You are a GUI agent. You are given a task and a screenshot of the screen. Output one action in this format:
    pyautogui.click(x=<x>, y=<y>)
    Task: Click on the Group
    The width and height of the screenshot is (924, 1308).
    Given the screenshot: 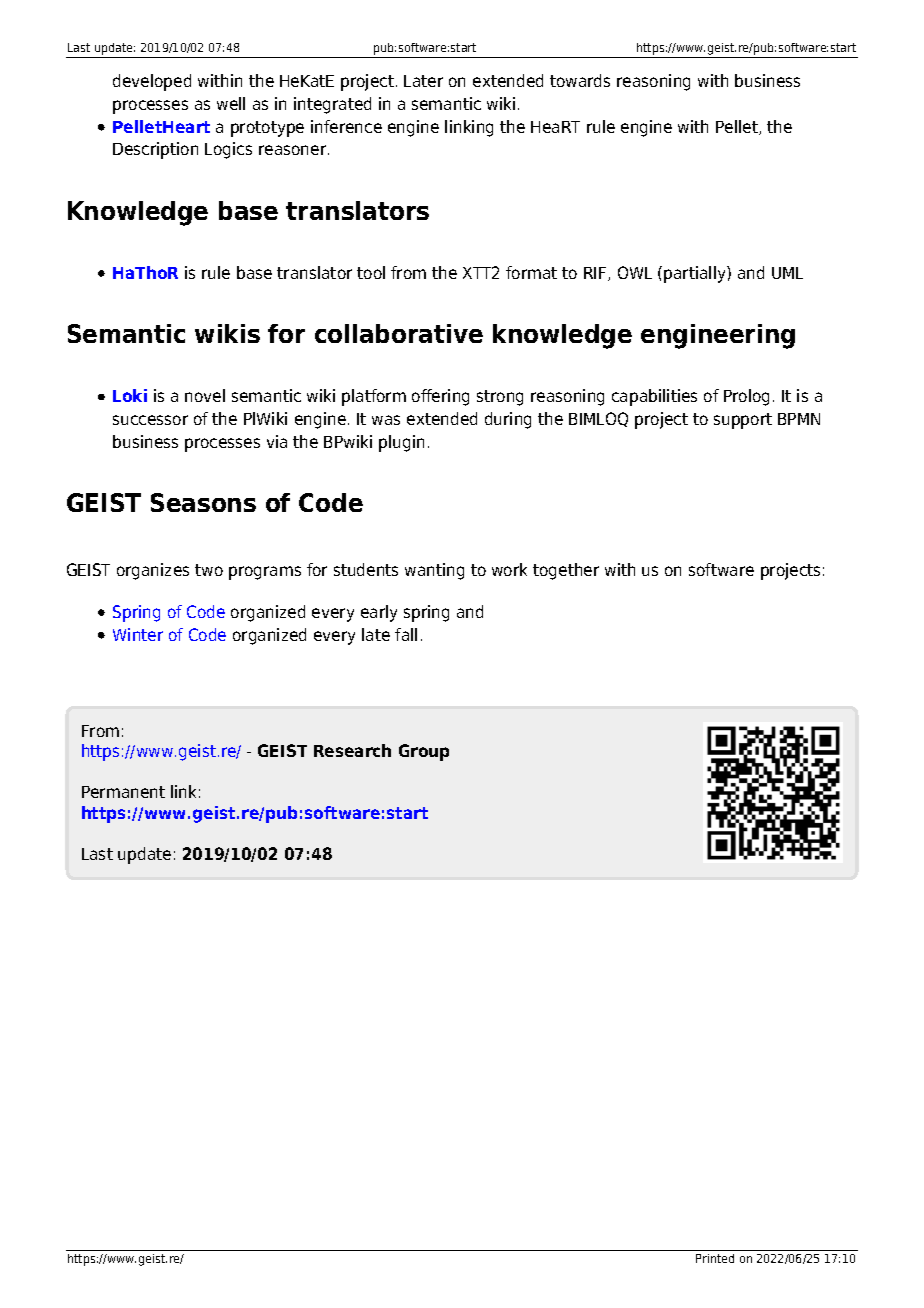 What is the action you would take?
    pyautogui.click(x=424, y=752)
